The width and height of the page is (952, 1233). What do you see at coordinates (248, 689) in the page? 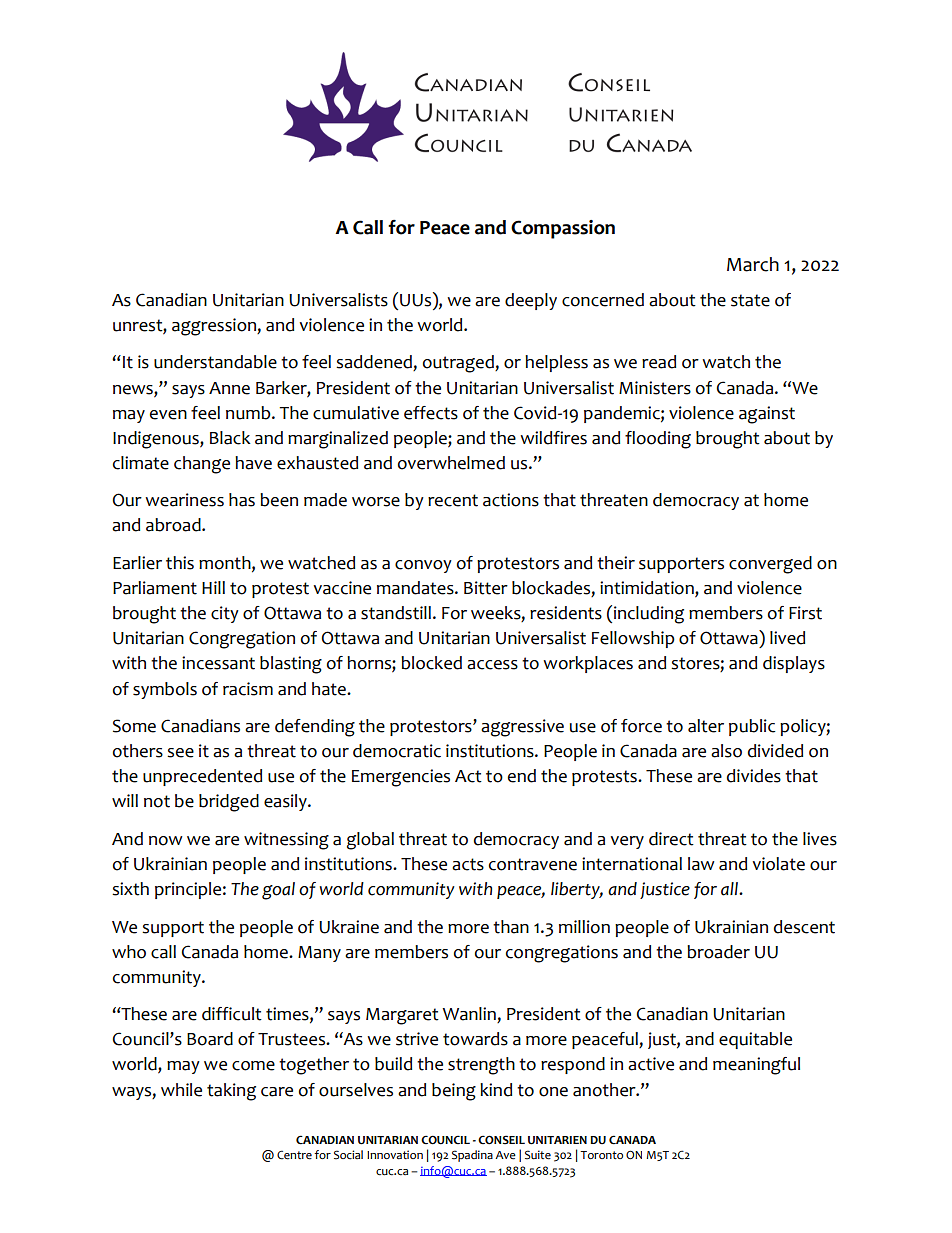
I see `racism` at bounding box center [248, 689].
